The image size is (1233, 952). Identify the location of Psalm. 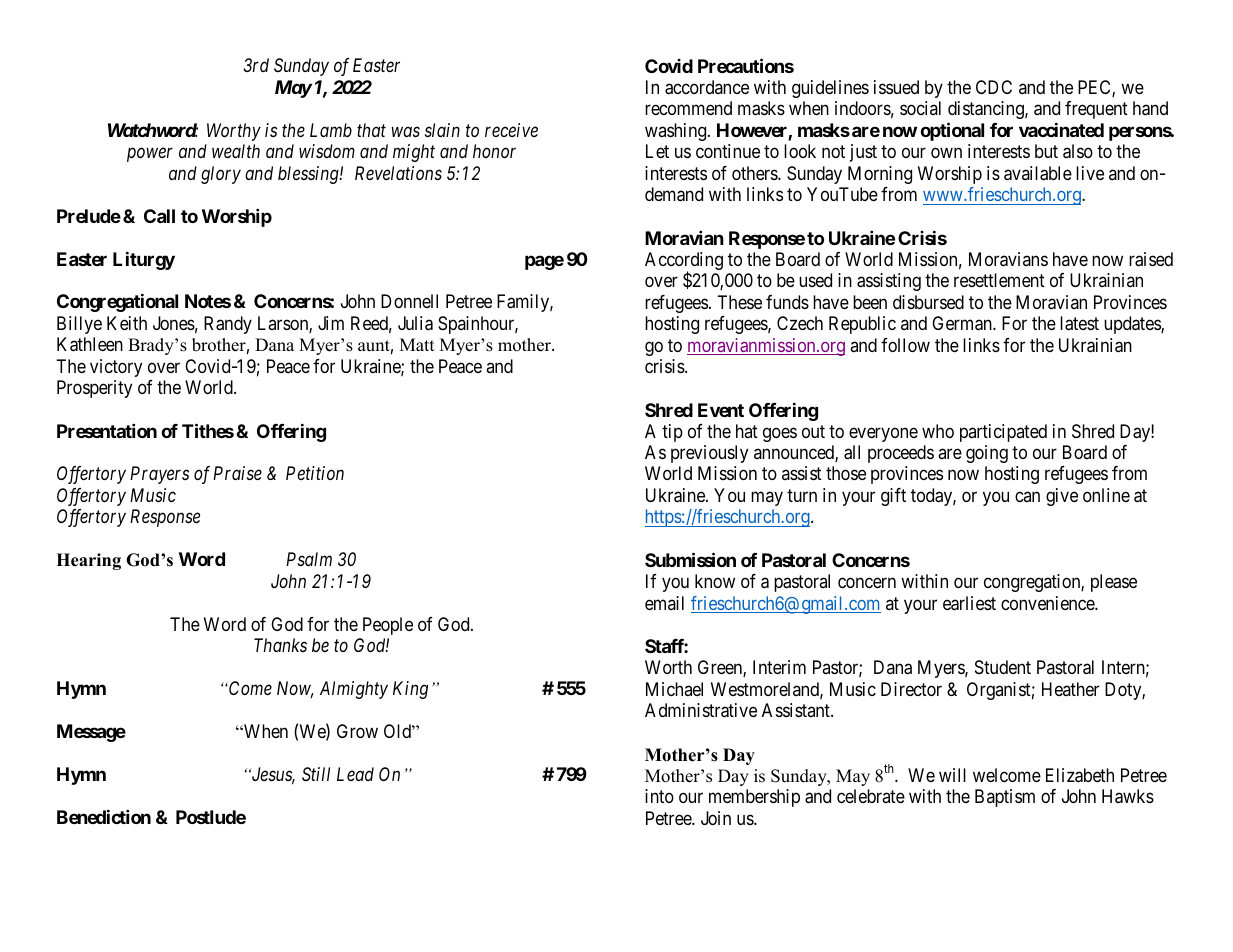
(309, 559).
